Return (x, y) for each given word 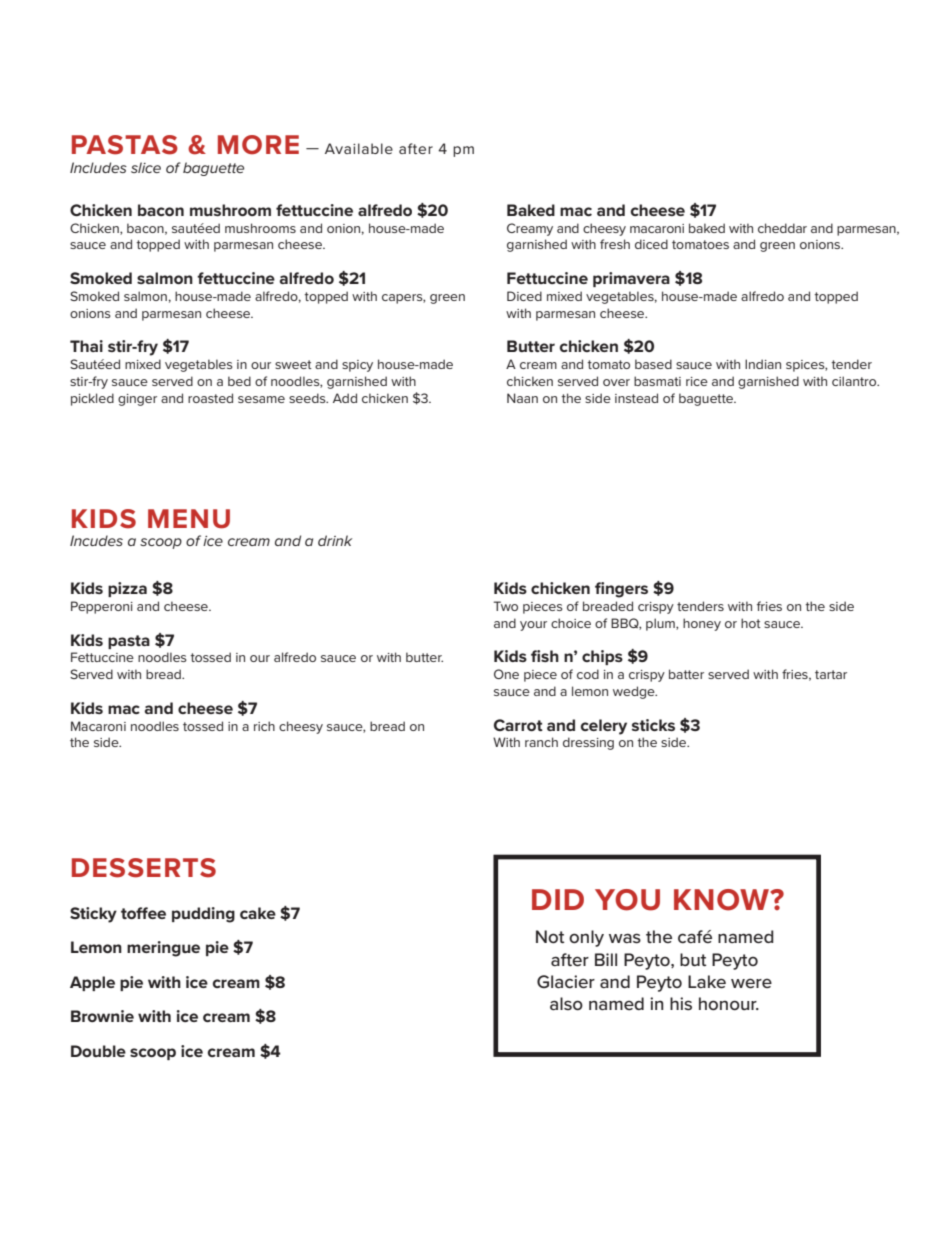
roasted (210, 398)
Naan (522, 398)
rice (697, 381)
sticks (653, 725)
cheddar (782, 228)
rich (264, 726)
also (566, 1003)
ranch (541, 742)
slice (146, 167)
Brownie (102, 1016)
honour (729, 1003)
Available (359, 148)
